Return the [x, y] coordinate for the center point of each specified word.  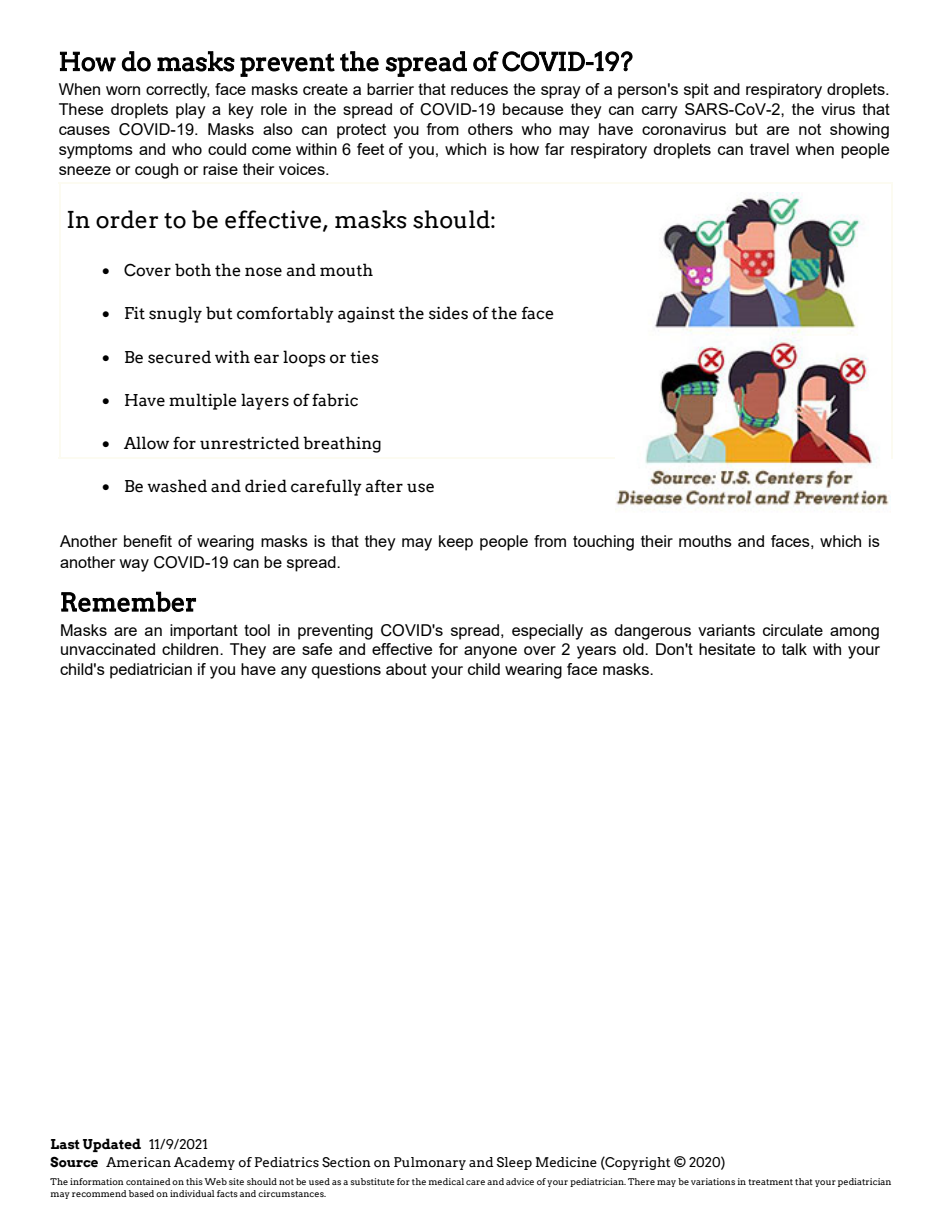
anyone [490, 652]
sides [448, 313]
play [191, 111]
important [204, 632]
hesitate [727, 649]
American [138, 1162]
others [490, 129]
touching [603, 543]
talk [794, 649]
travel [769, 149]
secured [179, 357]
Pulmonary [430, 1163]
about [406, 669]
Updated [112, 1145]
